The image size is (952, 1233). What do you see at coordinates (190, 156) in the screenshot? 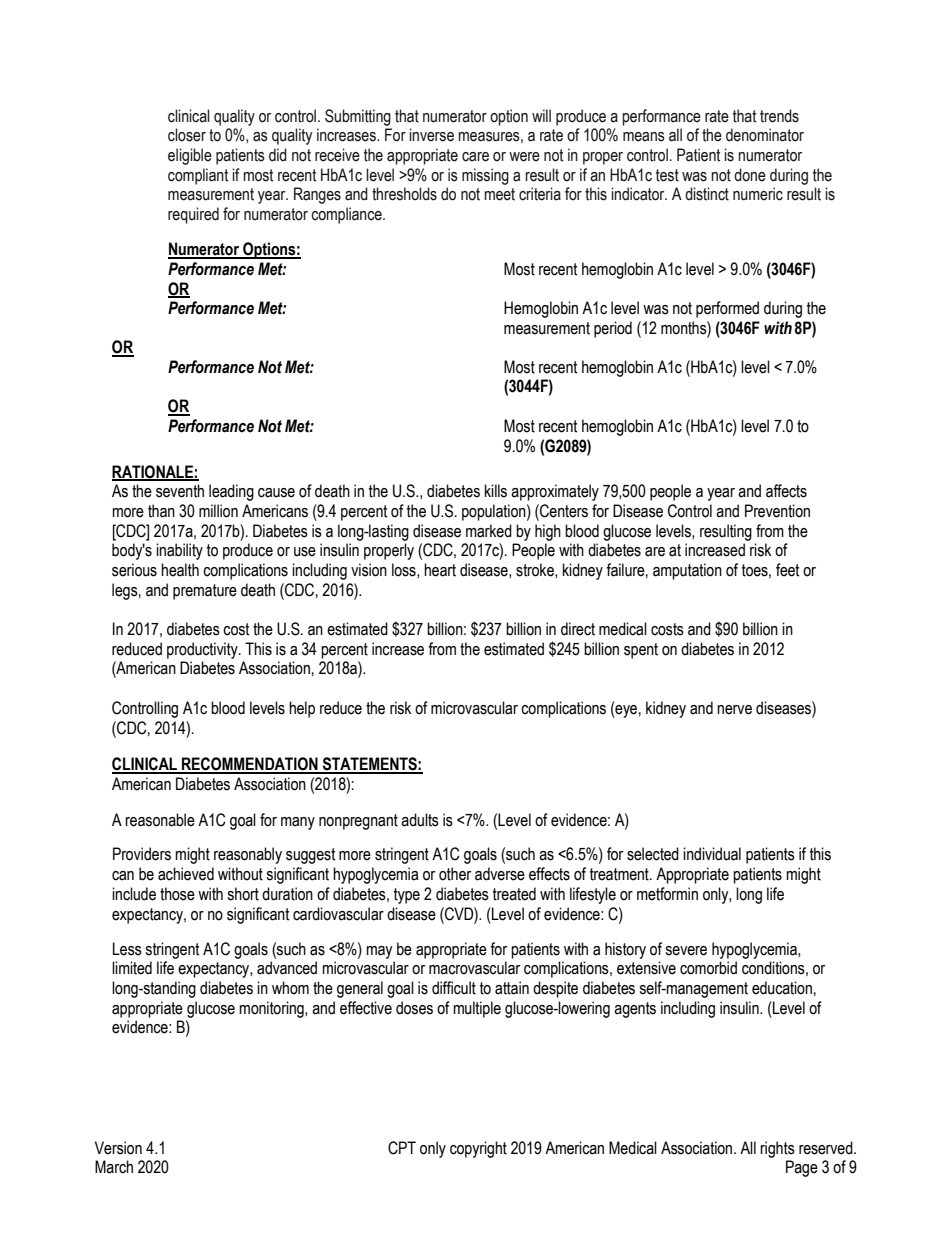
I see `eligible` at bounding box center [190, 156].
